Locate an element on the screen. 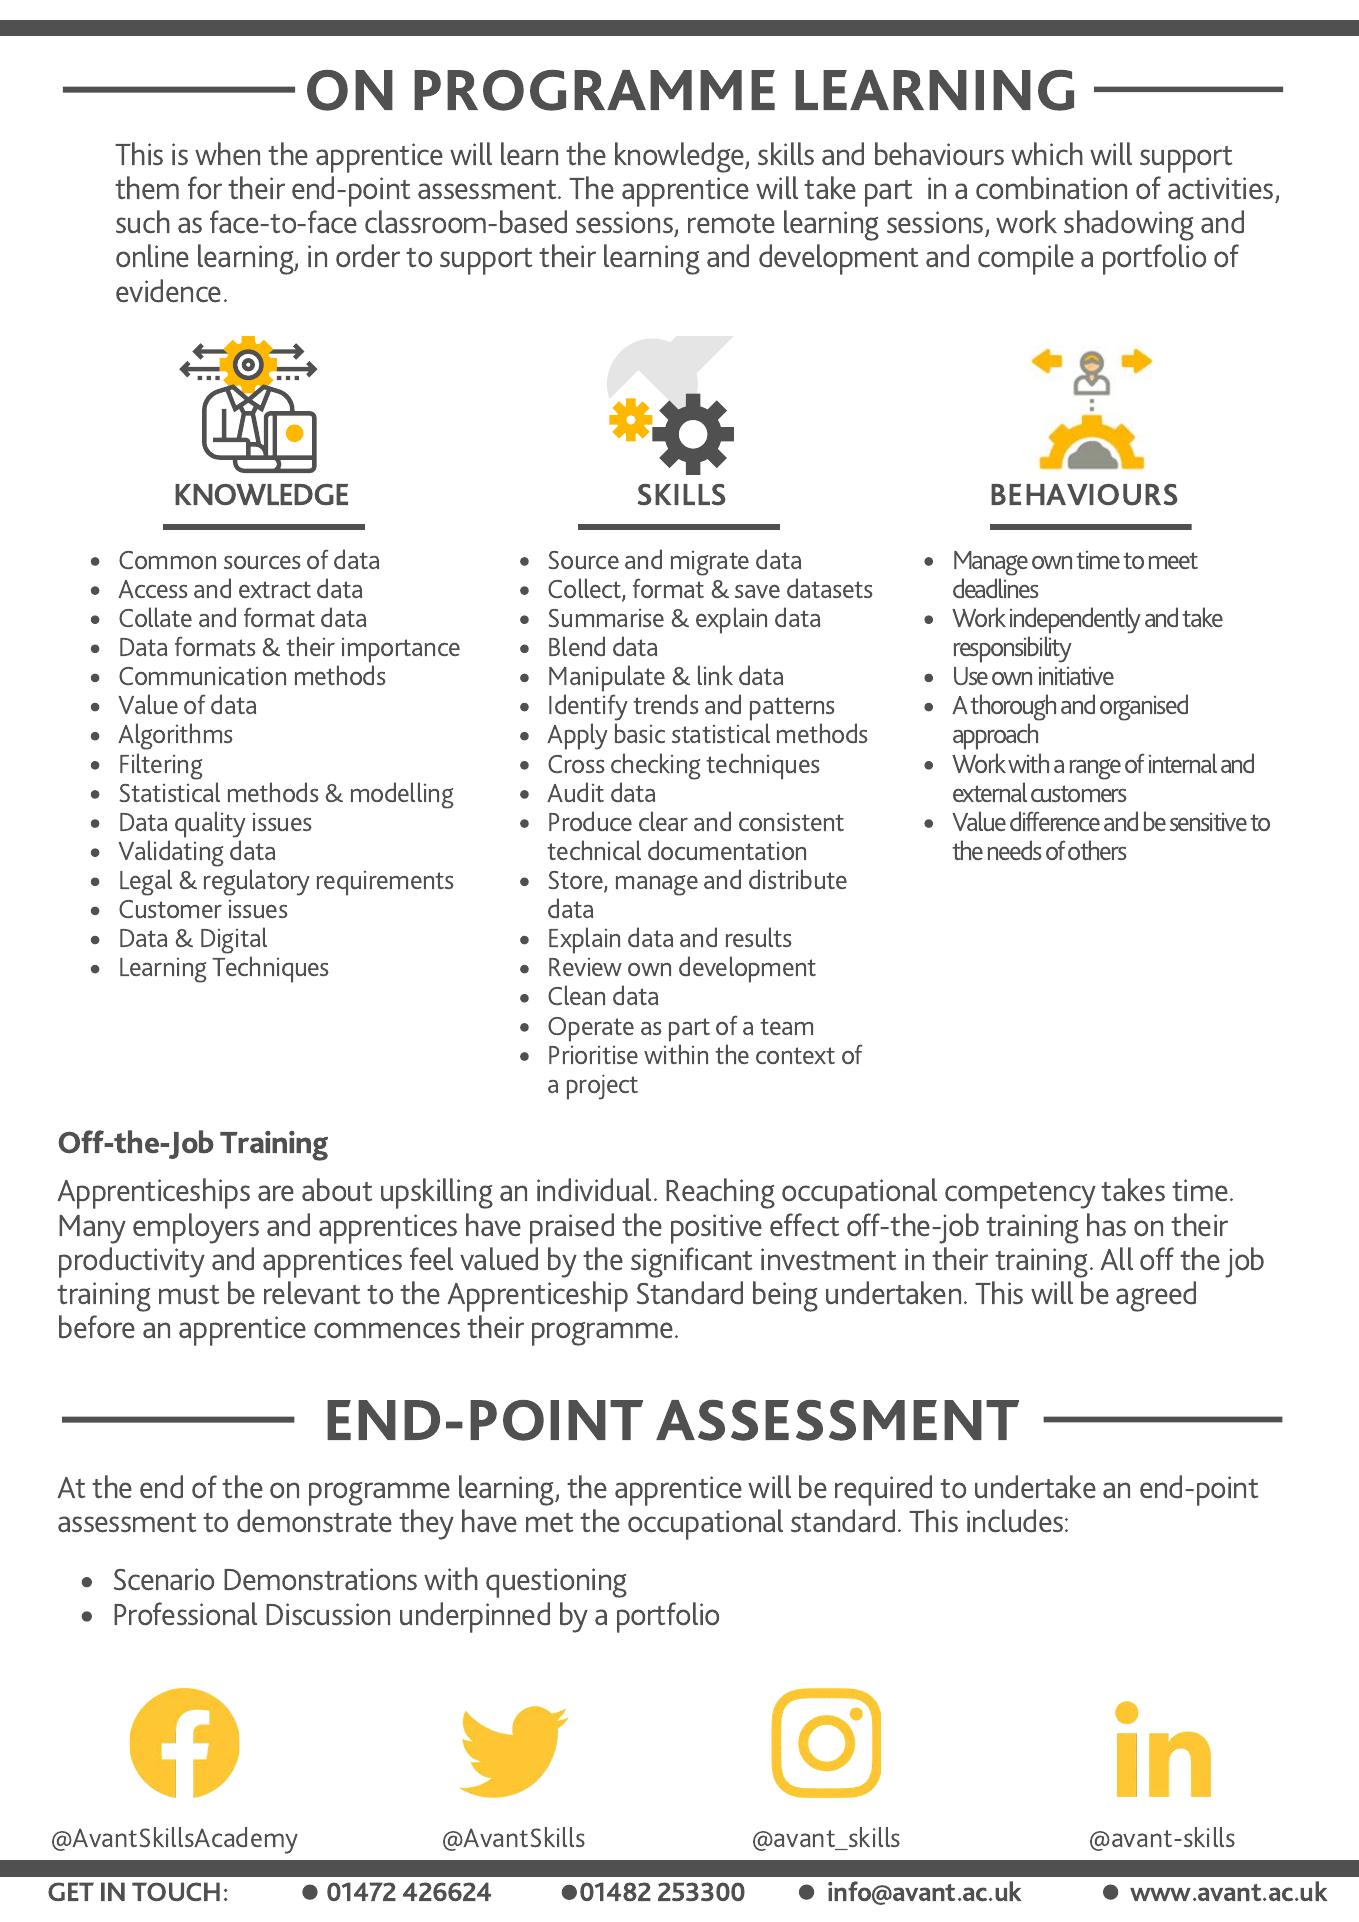 The image size is (1359, 1922). combination is located at coordinates (1051, 188).
